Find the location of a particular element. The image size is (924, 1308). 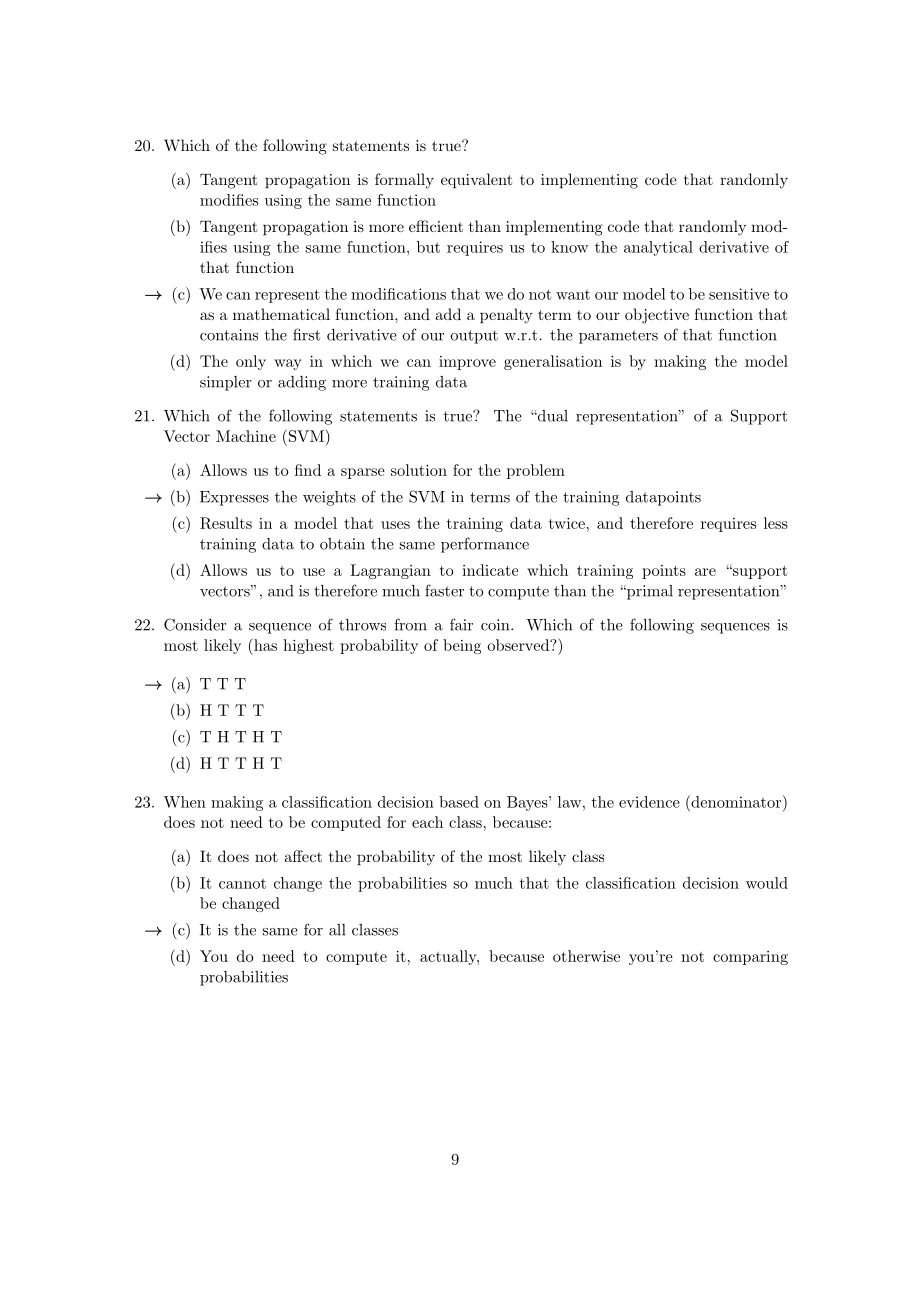

cannot is located at coordinates (242, 883).
